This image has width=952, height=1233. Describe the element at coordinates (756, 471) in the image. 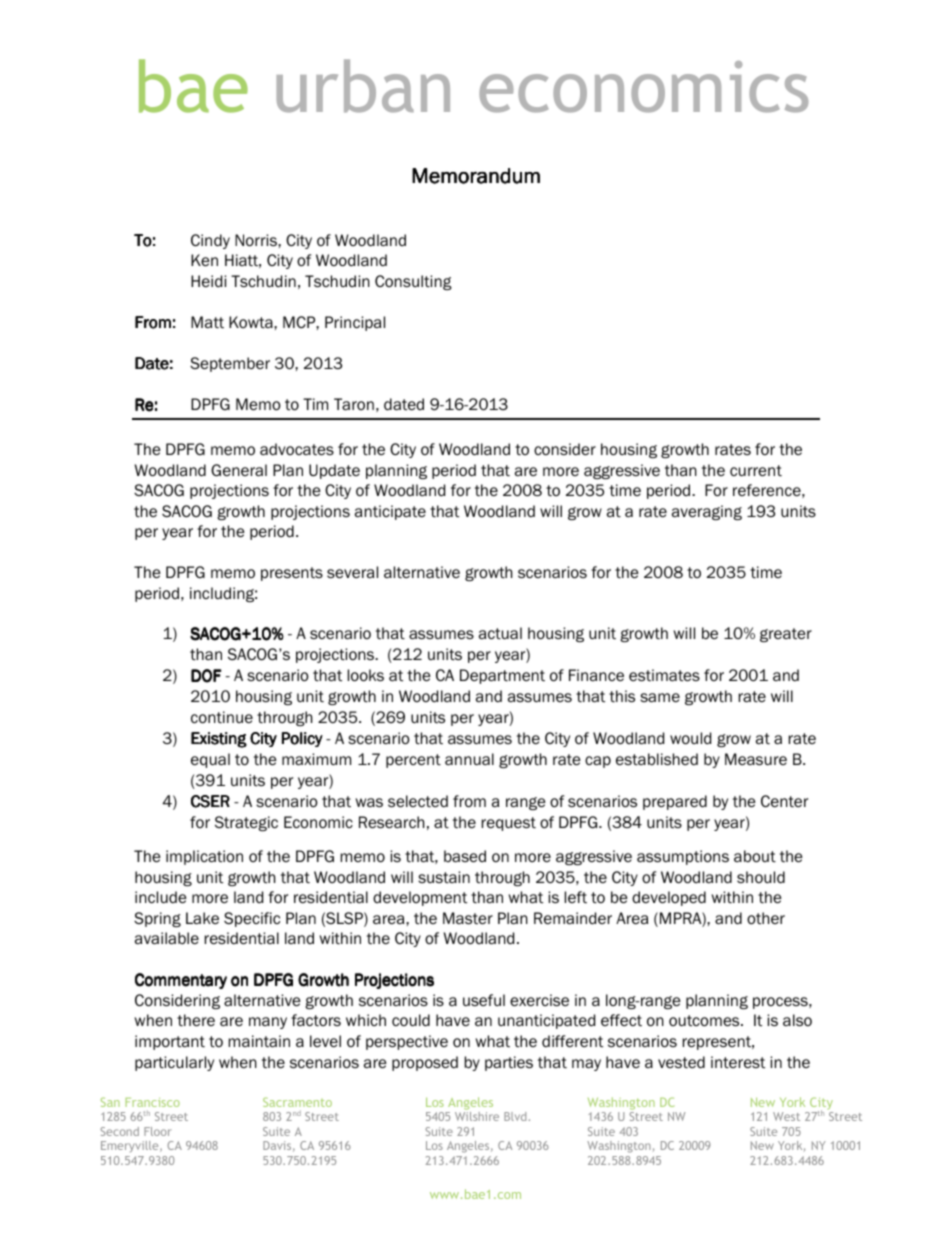

I see `current` at that location.
